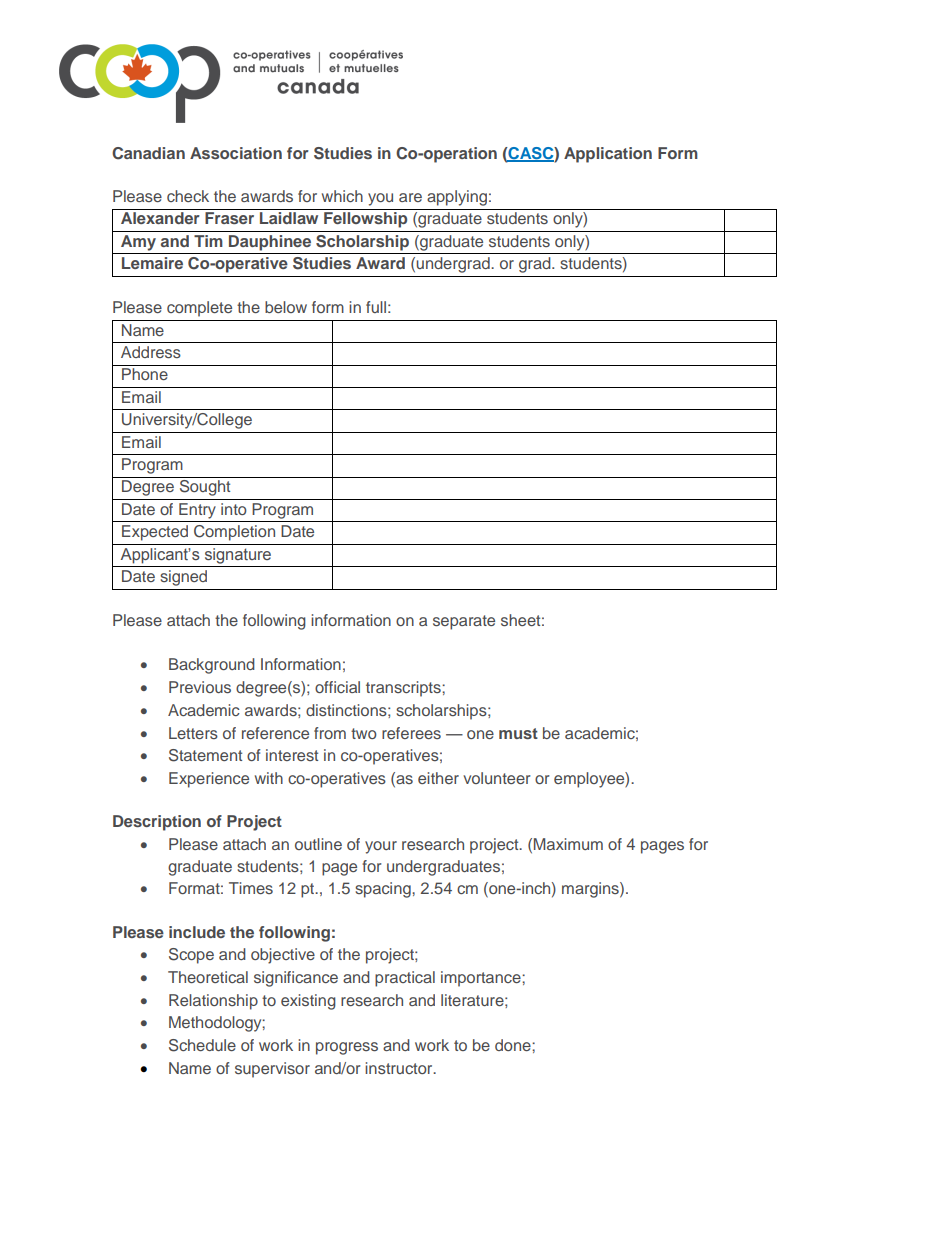  I want to click on into, so click(234, 509).
